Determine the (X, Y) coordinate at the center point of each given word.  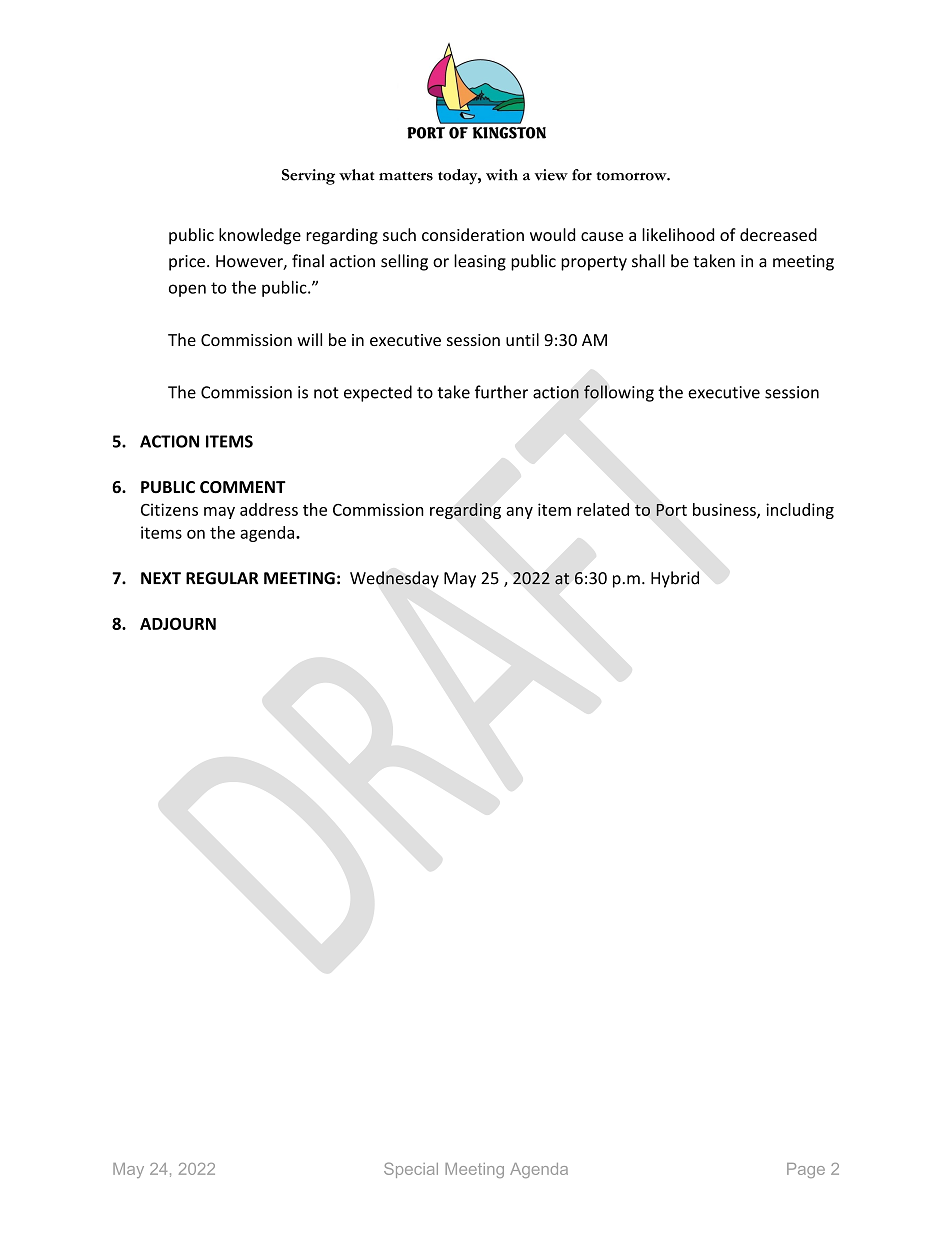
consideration (473, 234)
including (800, 511)
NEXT (161, 578)
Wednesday (394, 579)
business (725, 510)
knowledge (260, 236)
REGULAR (222, 578)
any (519, 513)
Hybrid (675, 579)
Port (671, 510)
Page (806, 1170)
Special (411, 1170)
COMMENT (243, 487)
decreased (778, 234)
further (501, 392)
